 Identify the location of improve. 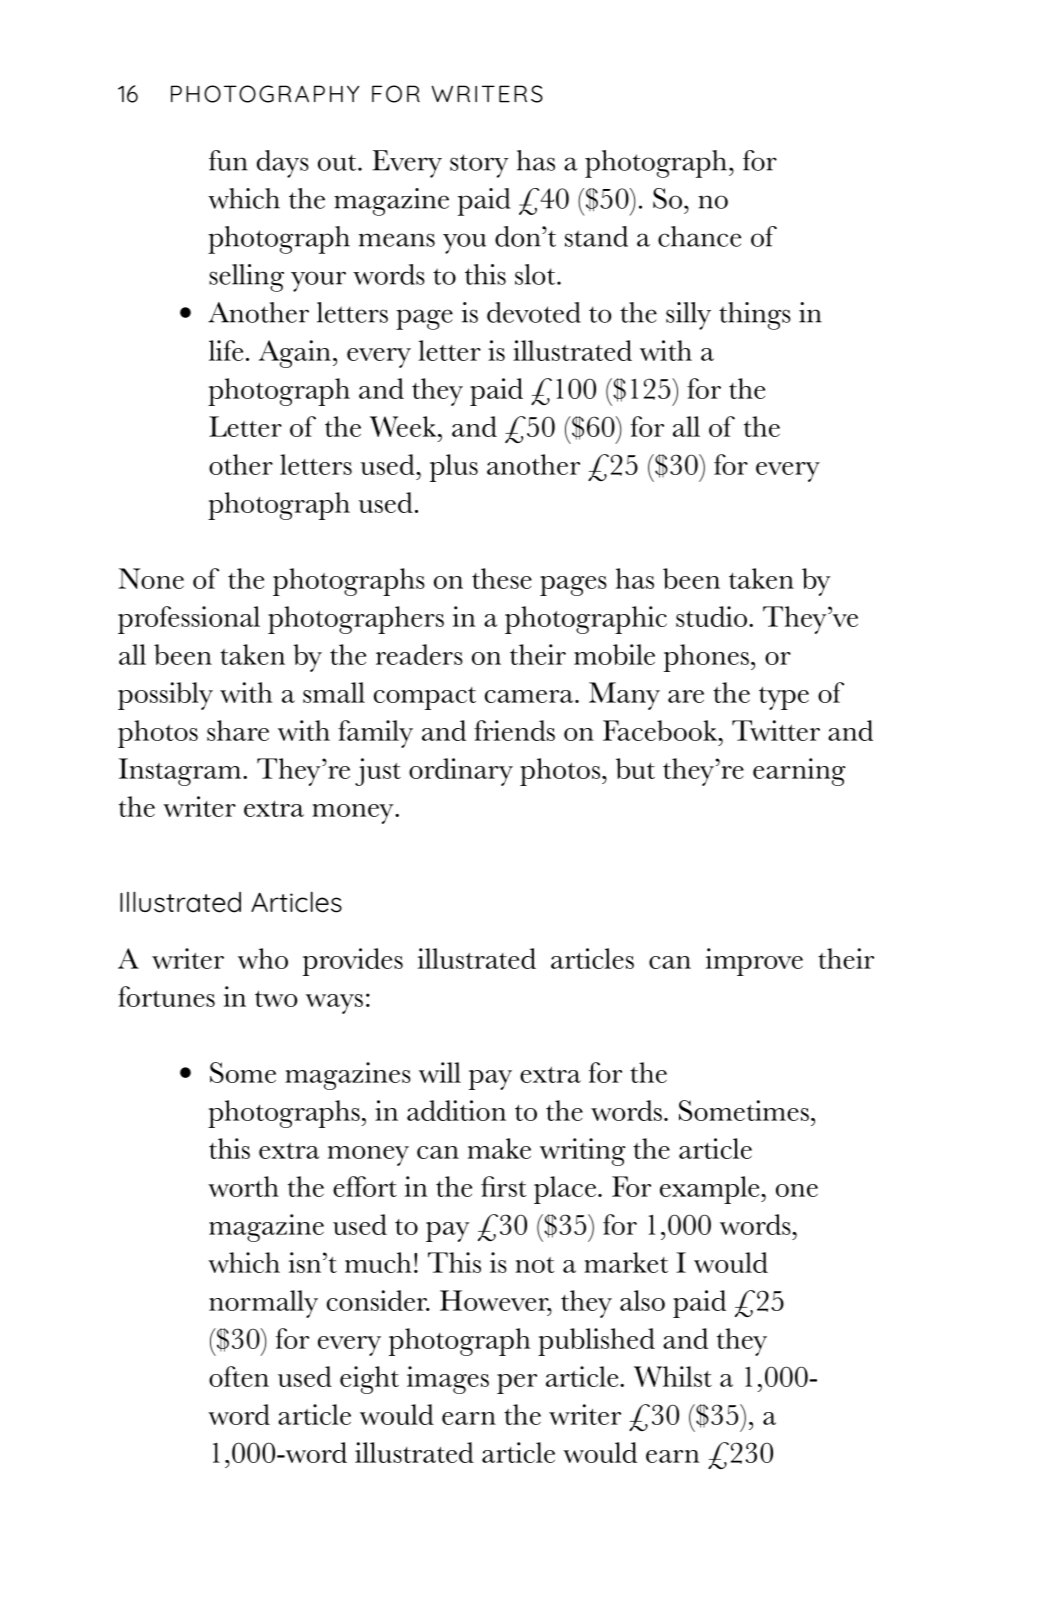
(754, 962).
